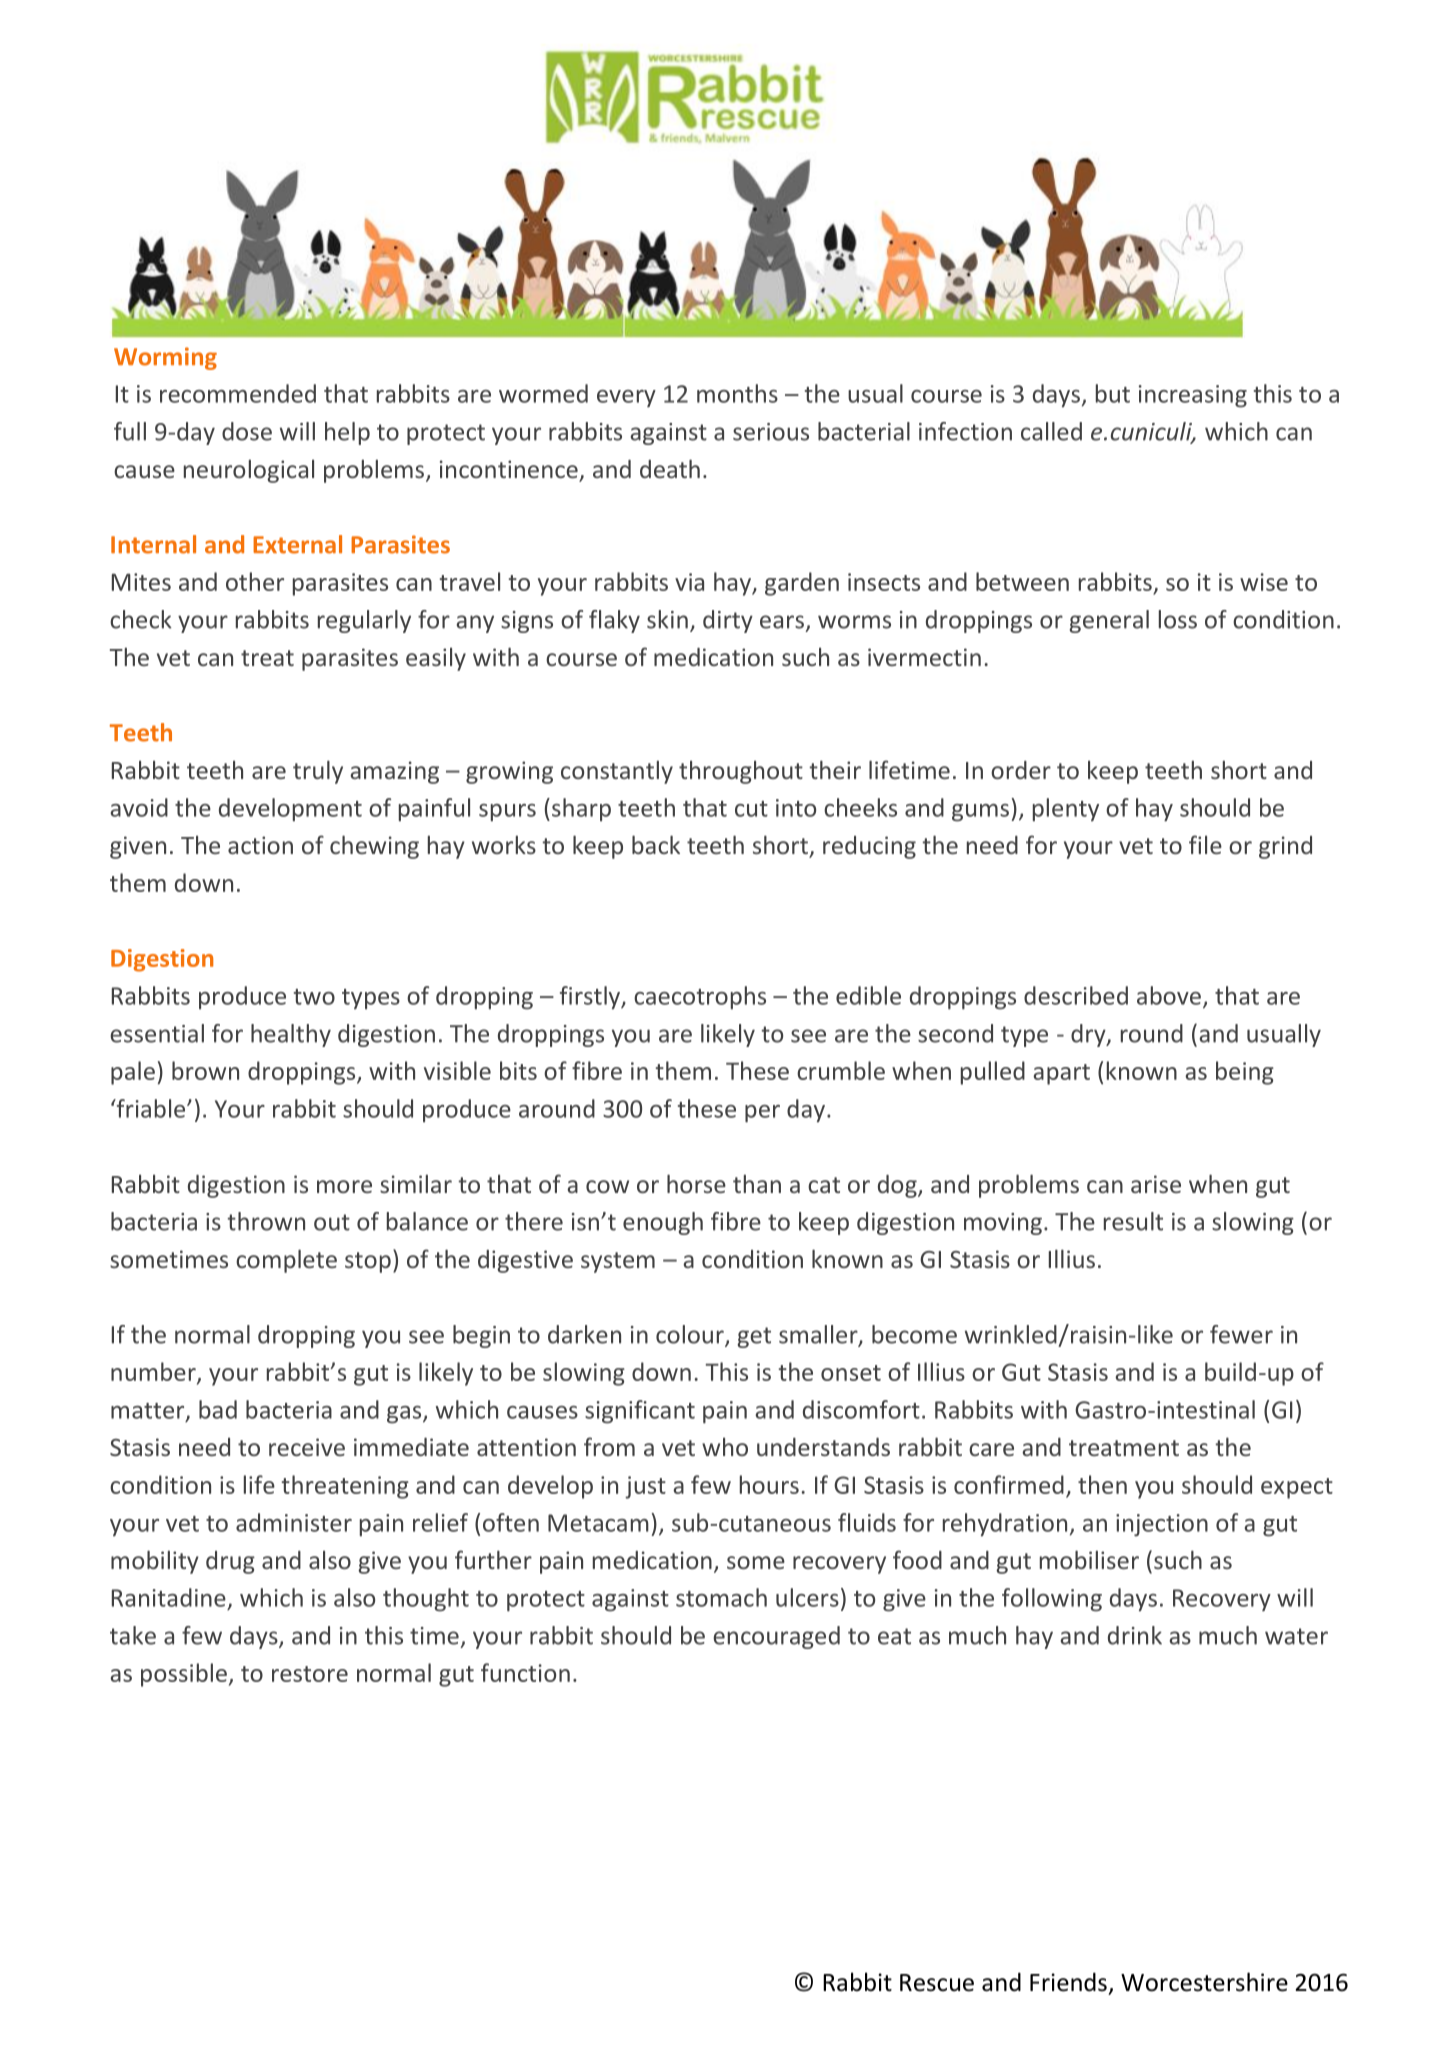  I want to click on thrown, so click(266, 1221).
